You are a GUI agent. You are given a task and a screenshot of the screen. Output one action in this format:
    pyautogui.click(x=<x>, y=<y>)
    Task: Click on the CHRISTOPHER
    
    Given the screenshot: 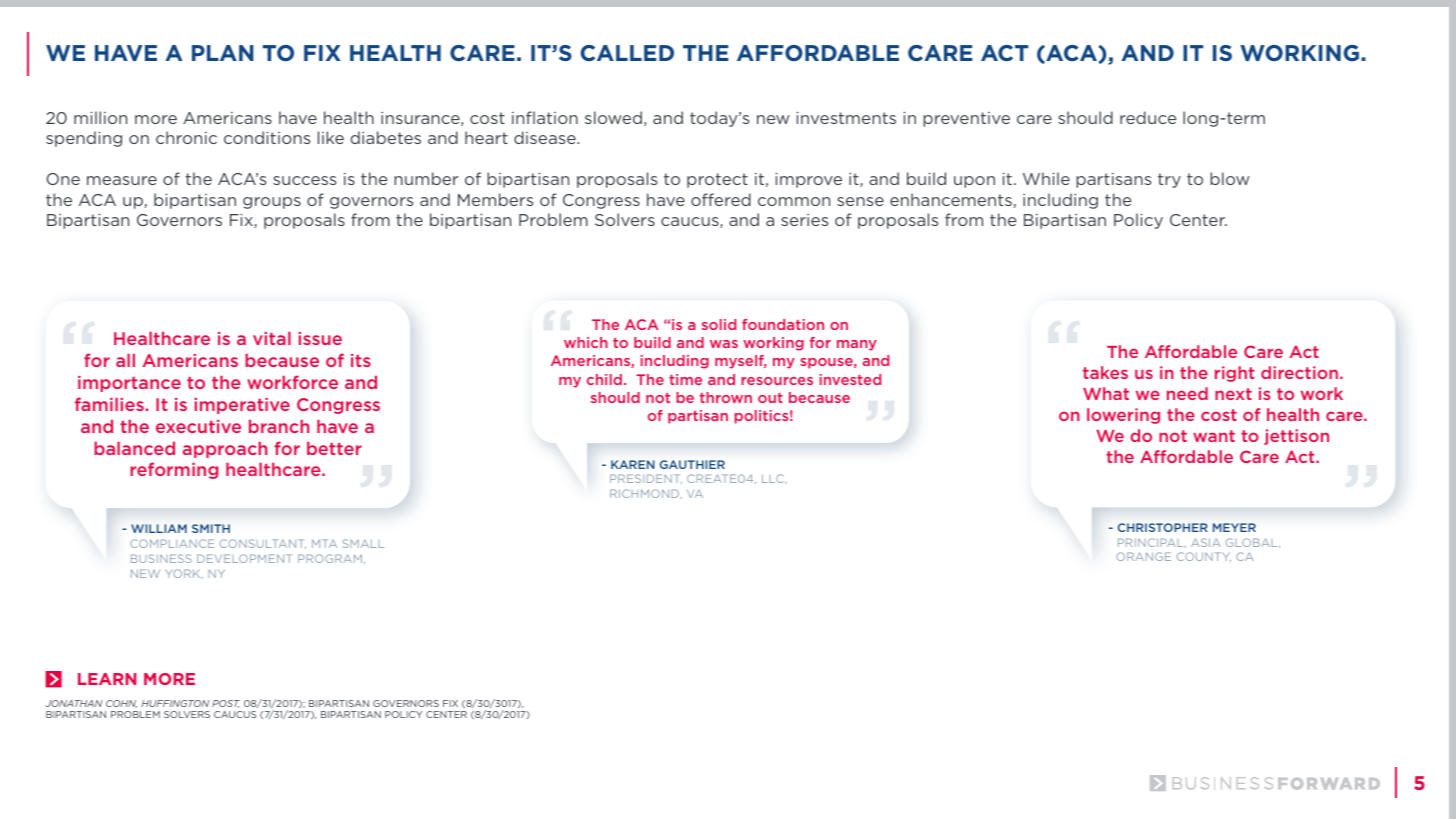 What is the action you would take?
    pyautogui.click(x=1163, y=527)
